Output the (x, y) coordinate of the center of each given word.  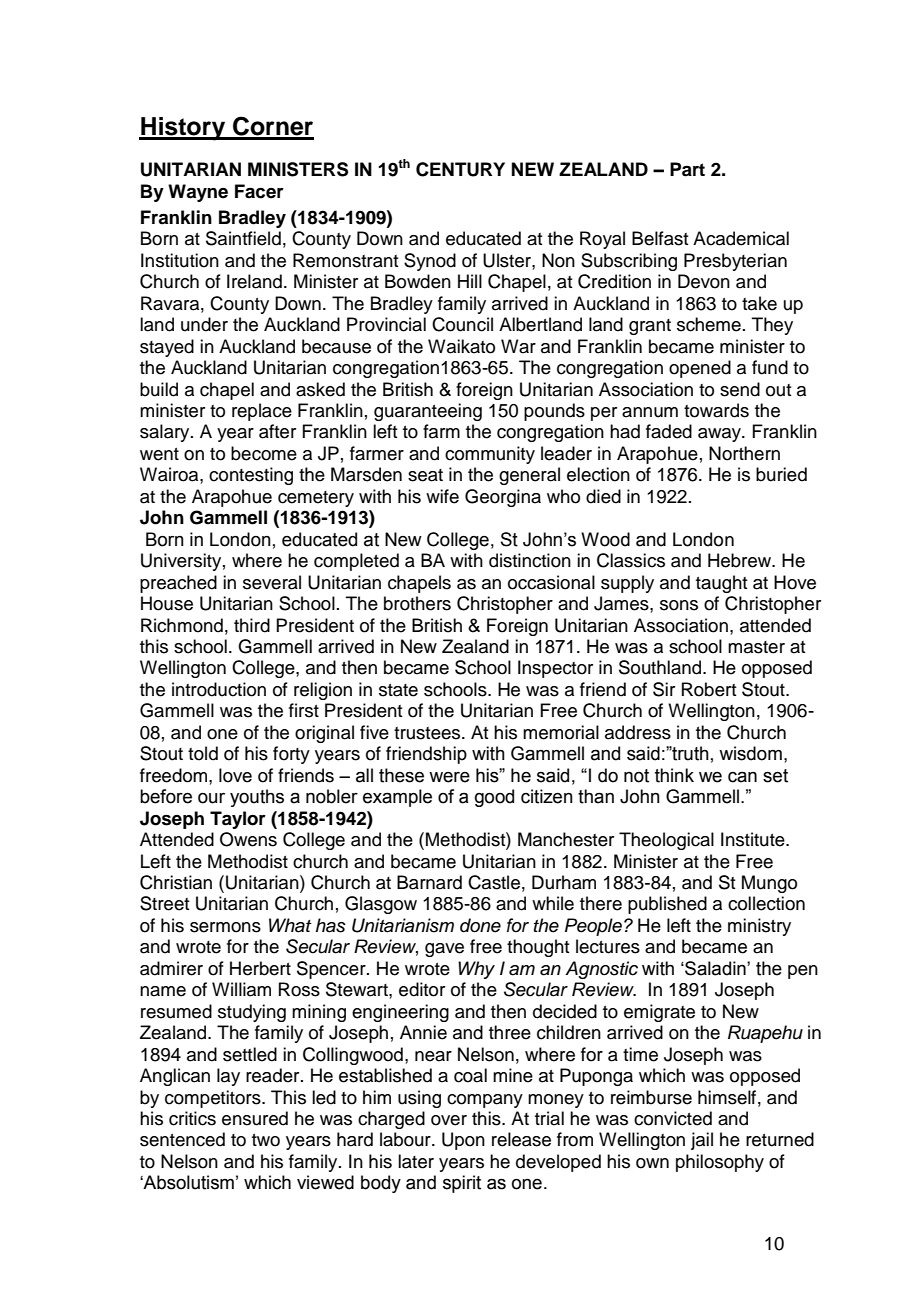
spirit (462, 1184)
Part (687, 169)
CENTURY (460, 169)
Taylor (238, 820)
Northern (744, 453)
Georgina (503, 498)
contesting (251, 476)
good (494, 798)
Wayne (198, 193)
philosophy (720, 1163)
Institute (754, 839)
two (266, 1140)
